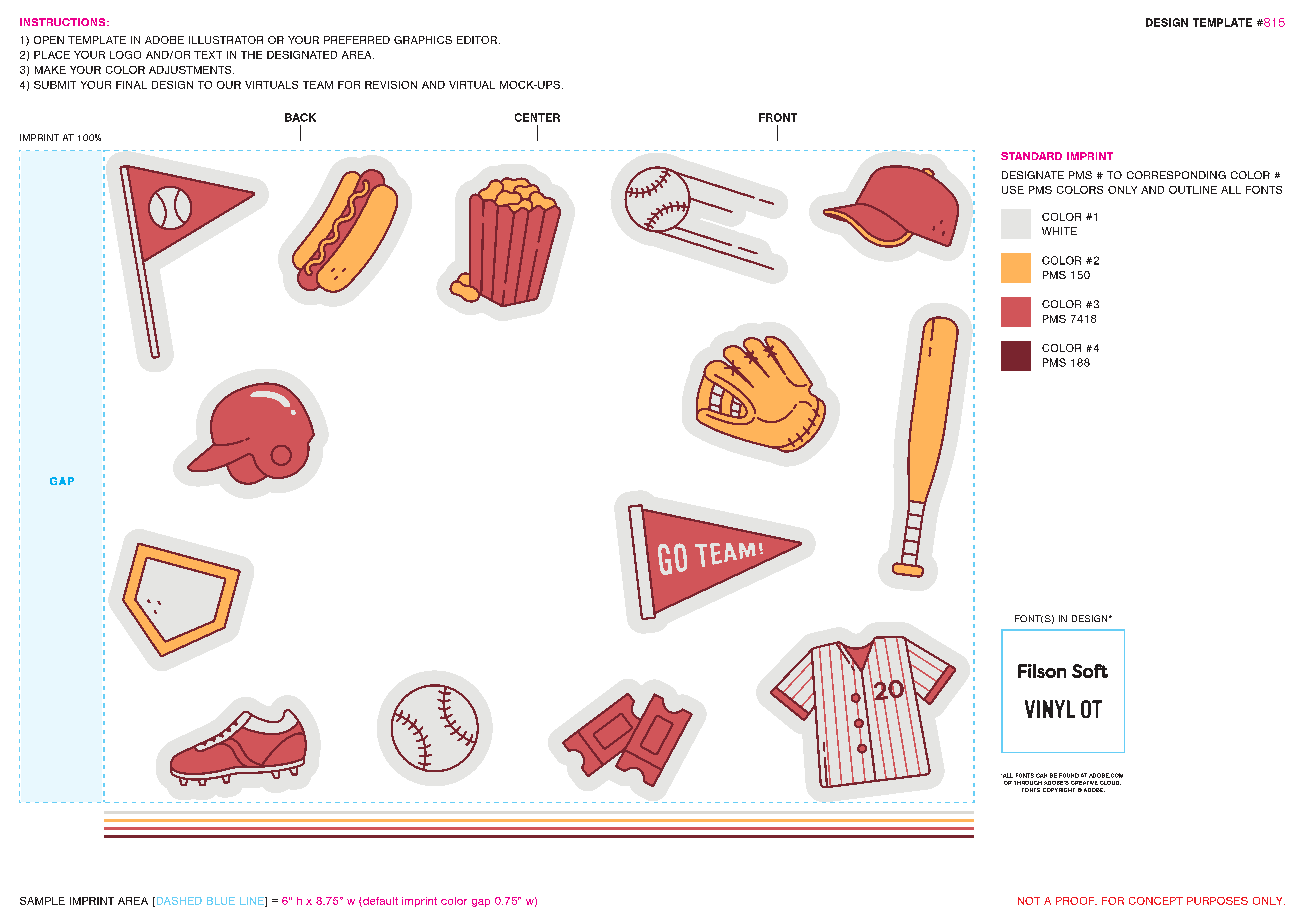  I want to click on gap, so click(481, 903).
